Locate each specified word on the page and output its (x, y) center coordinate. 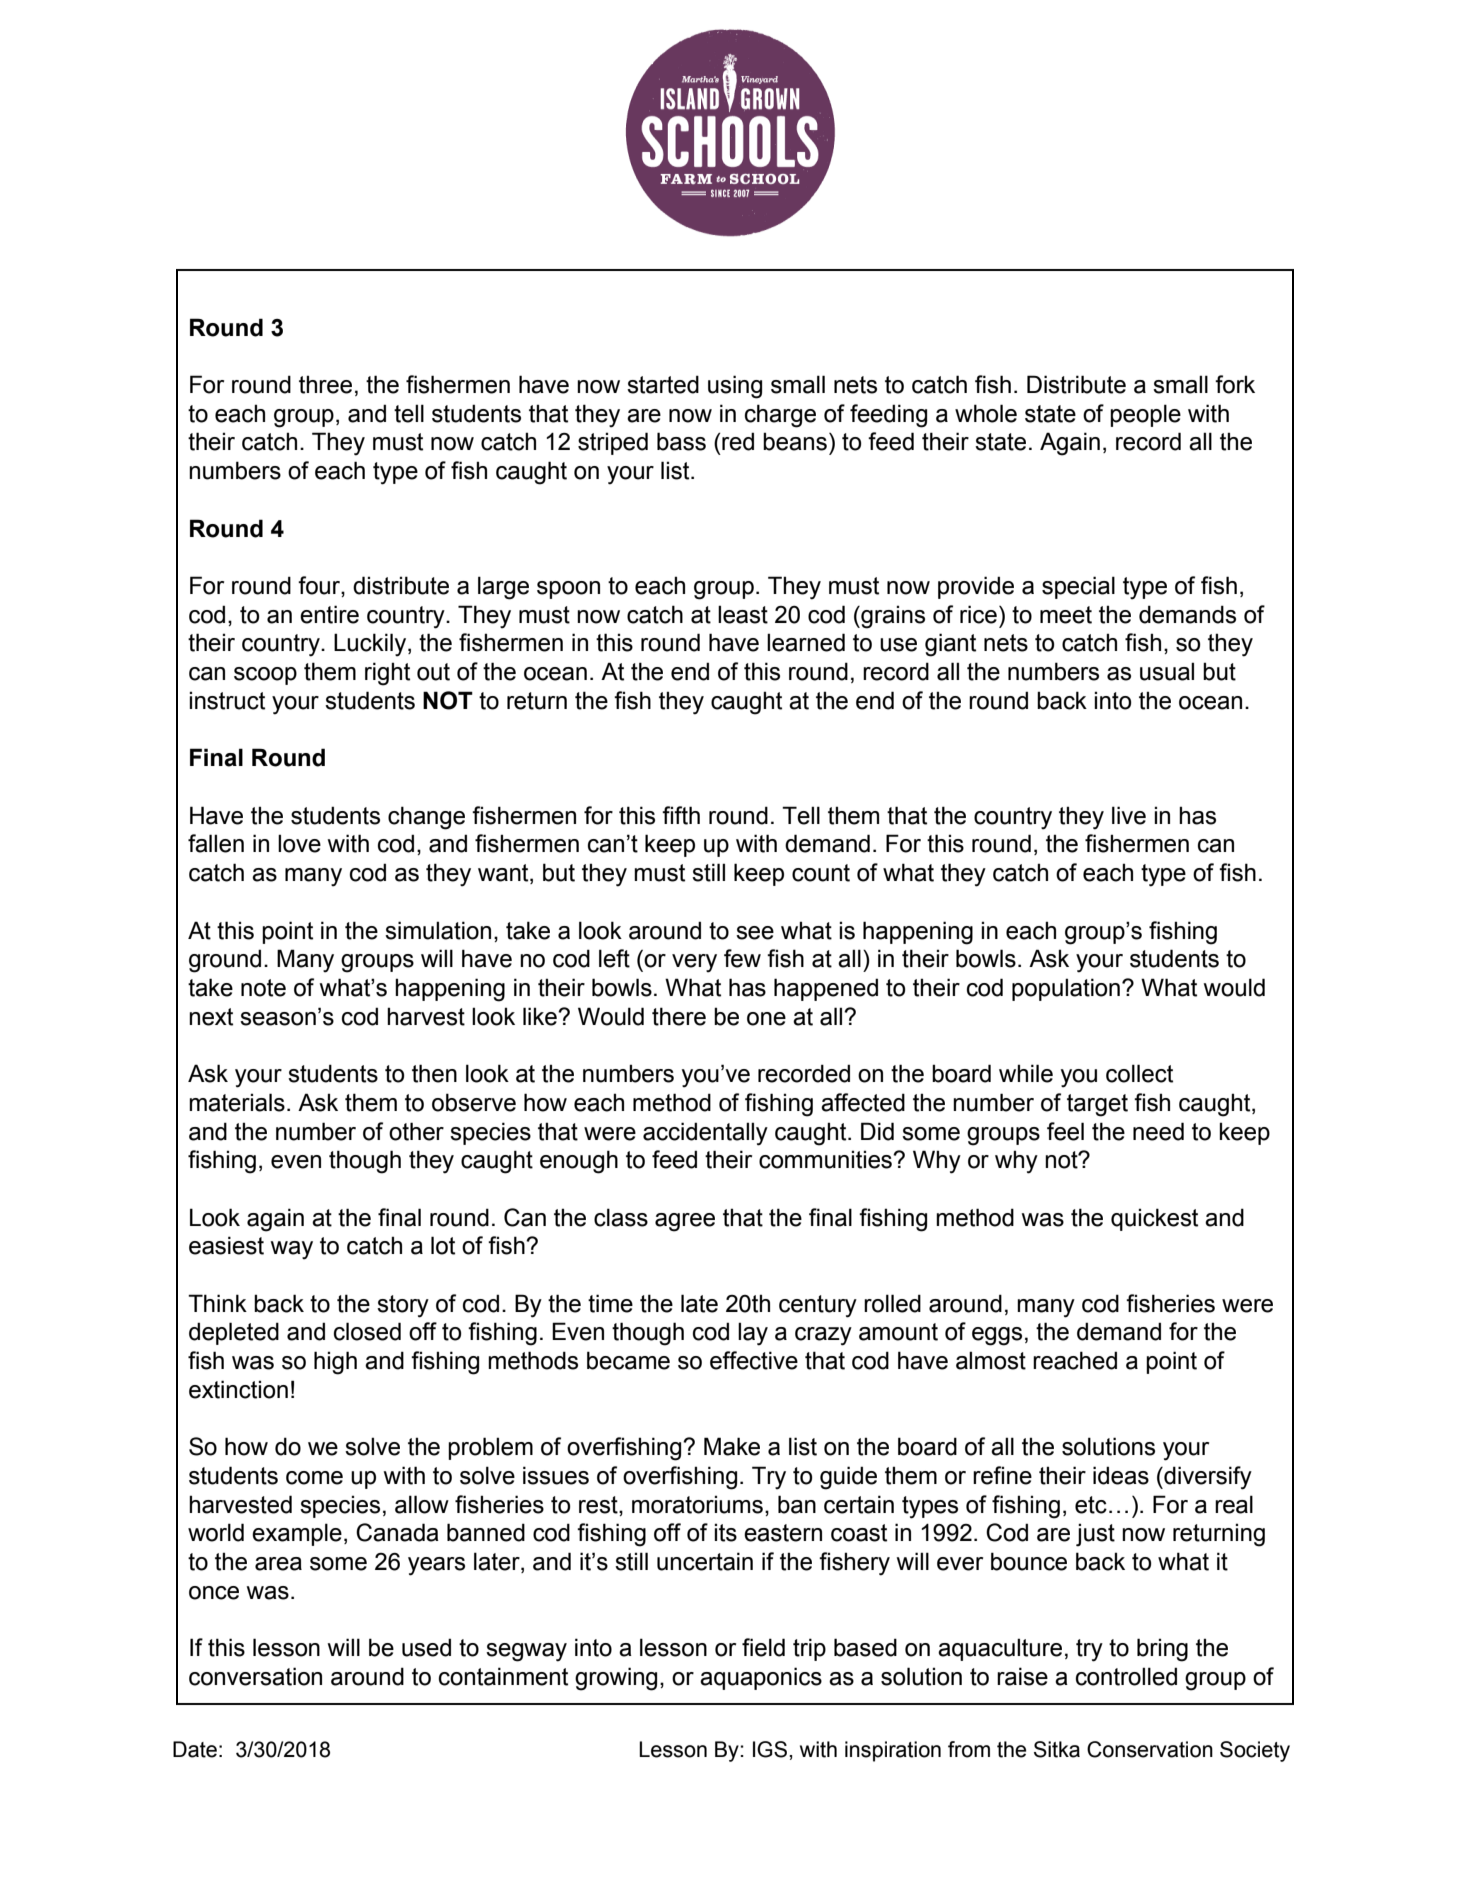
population (1066, 989)
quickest (1154, 1219)
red (738, 441)
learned (806, 642)
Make (732, 1446)
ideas (1121, 1475)
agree (685, 1222)
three (325, 384)
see (755, 933)
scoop (265, 676)
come (314, 1478)
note (263, 988)
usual (1167, 671)
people (1145, 415)
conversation (255, 1676)
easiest (226, 1245)
